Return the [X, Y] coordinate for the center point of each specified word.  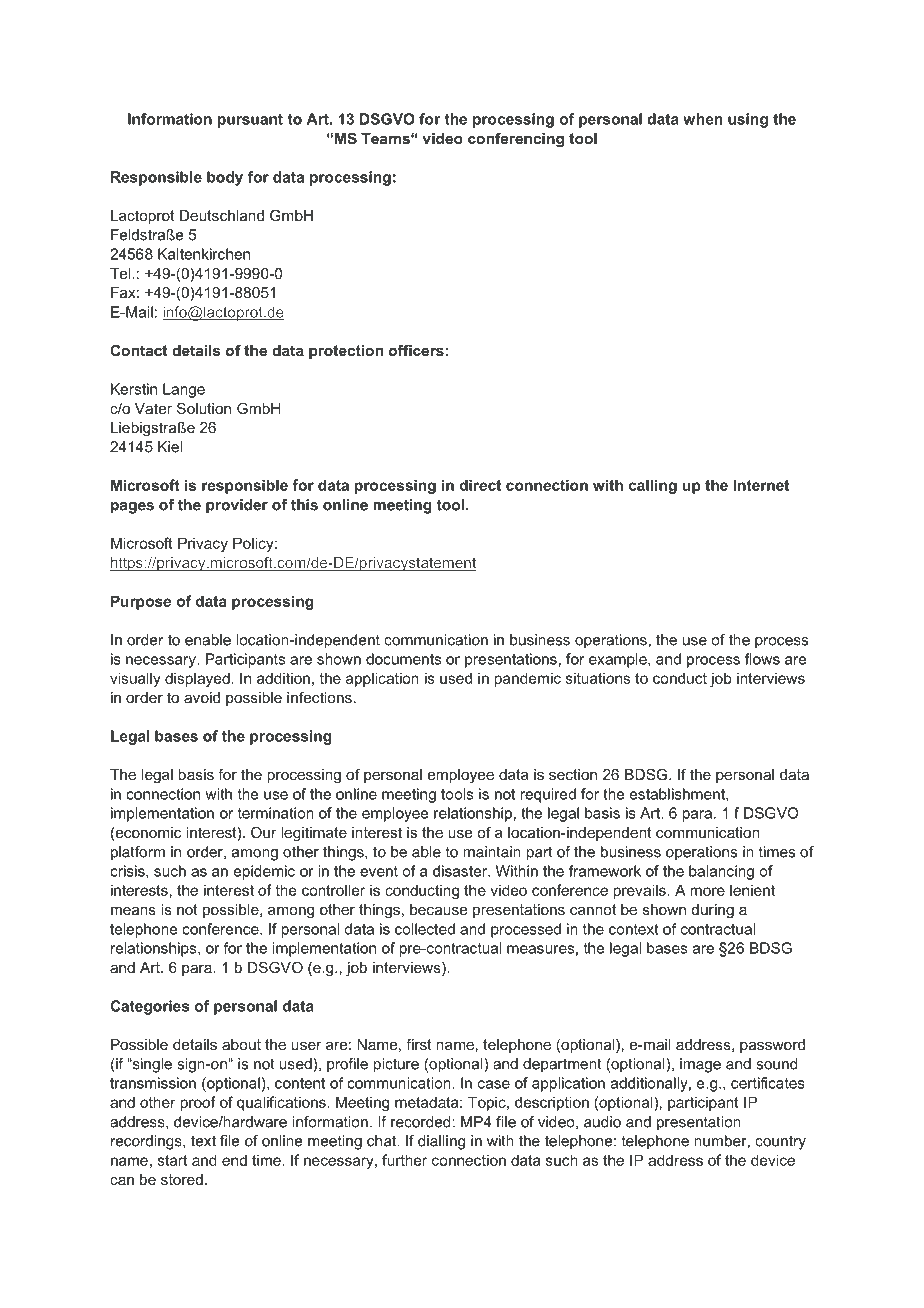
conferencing [516, 140]
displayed [197, 679]
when [702, 119]
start [172, 1160]
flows [762, 659]
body [225, 178]
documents [403, 659]
